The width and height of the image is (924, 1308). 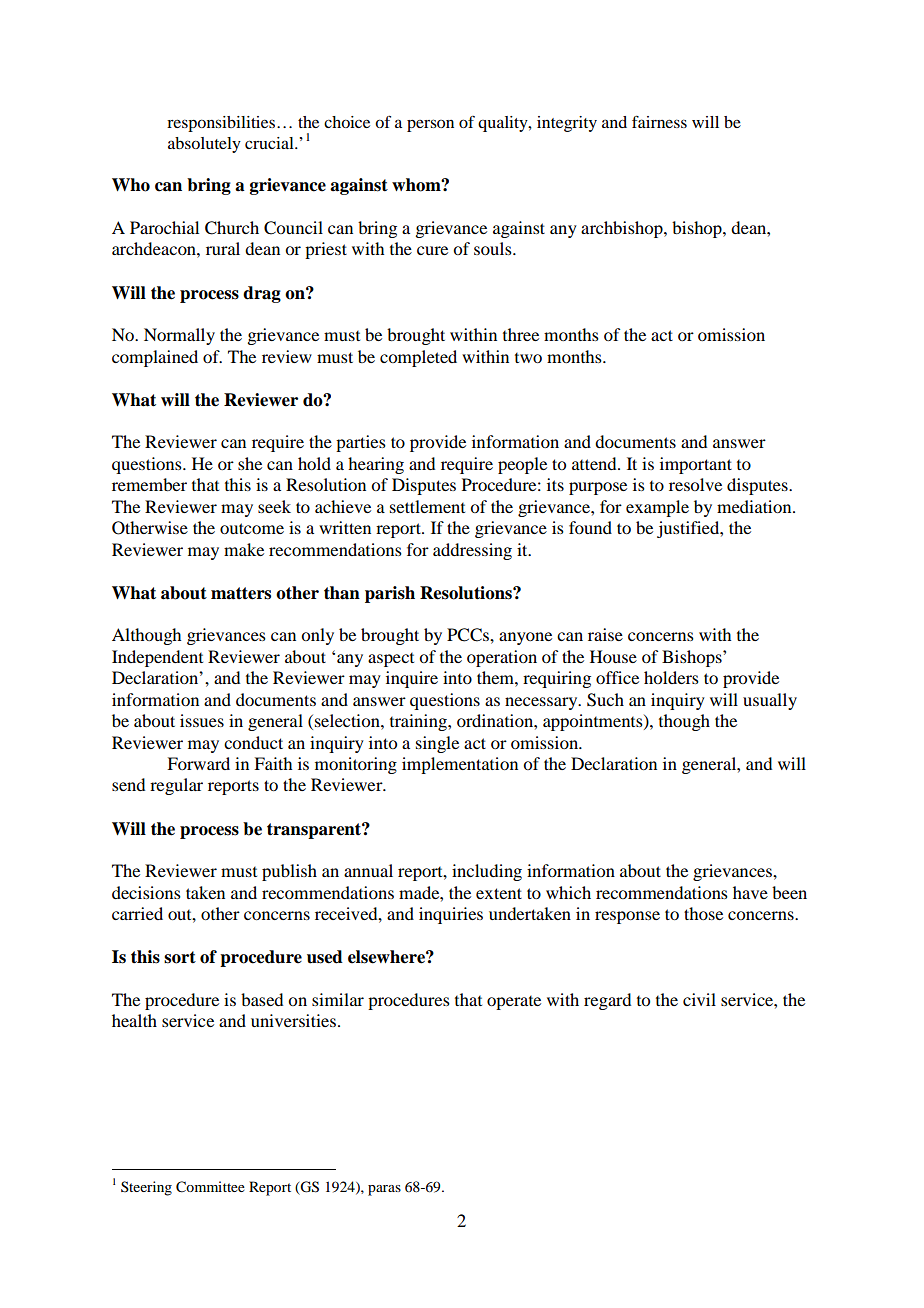 What do you see at coordinates (146, 892) in the image?
I see `decisions` at bounding box center [146, 892].
